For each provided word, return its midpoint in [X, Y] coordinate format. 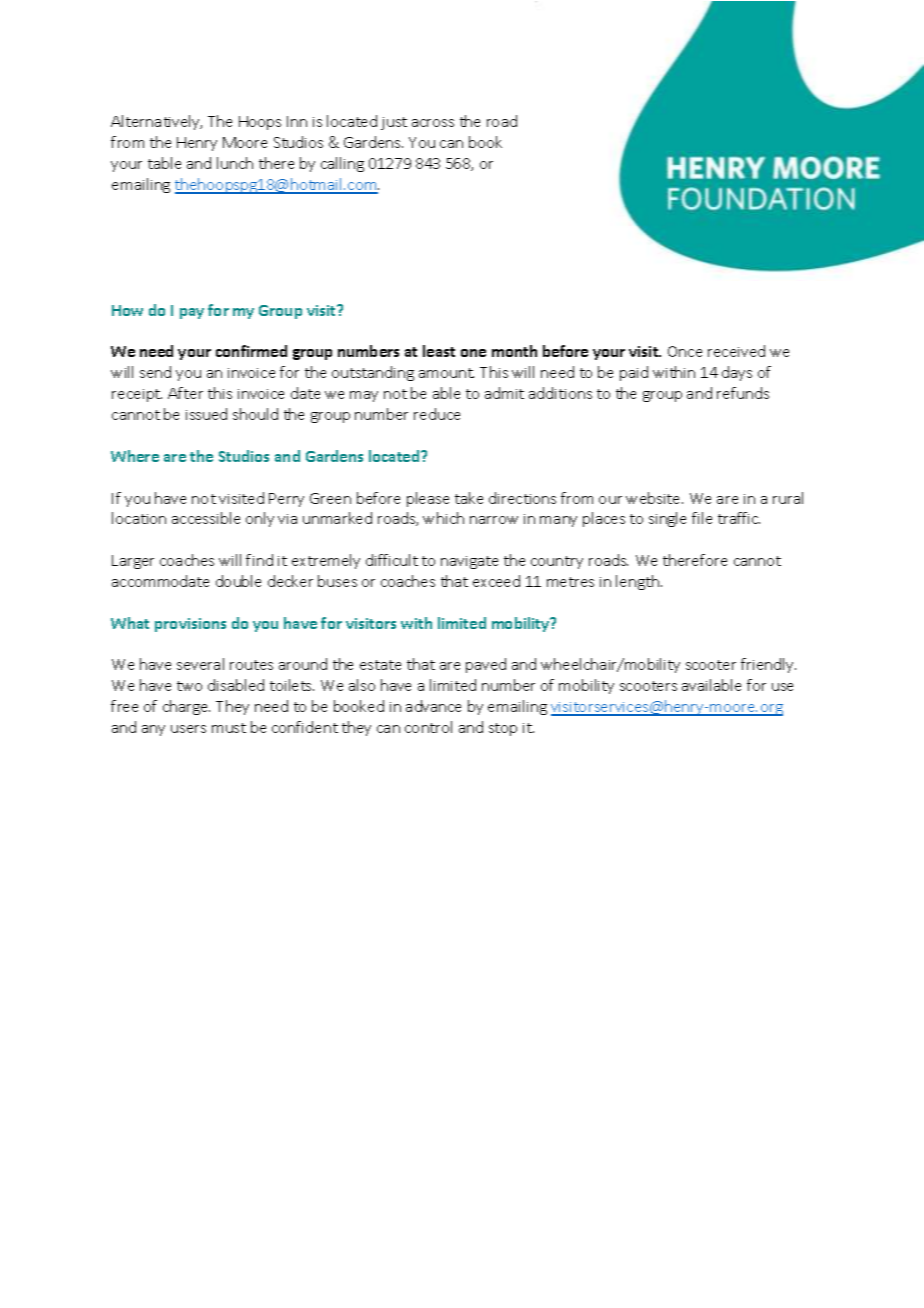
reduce [437, 414]
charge [186, 707]
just [394, 123]
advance [433, 706]
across [433, 123]
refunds [743, 393]
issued [206, 414]
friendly [768, 665]
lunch [235, 163]
